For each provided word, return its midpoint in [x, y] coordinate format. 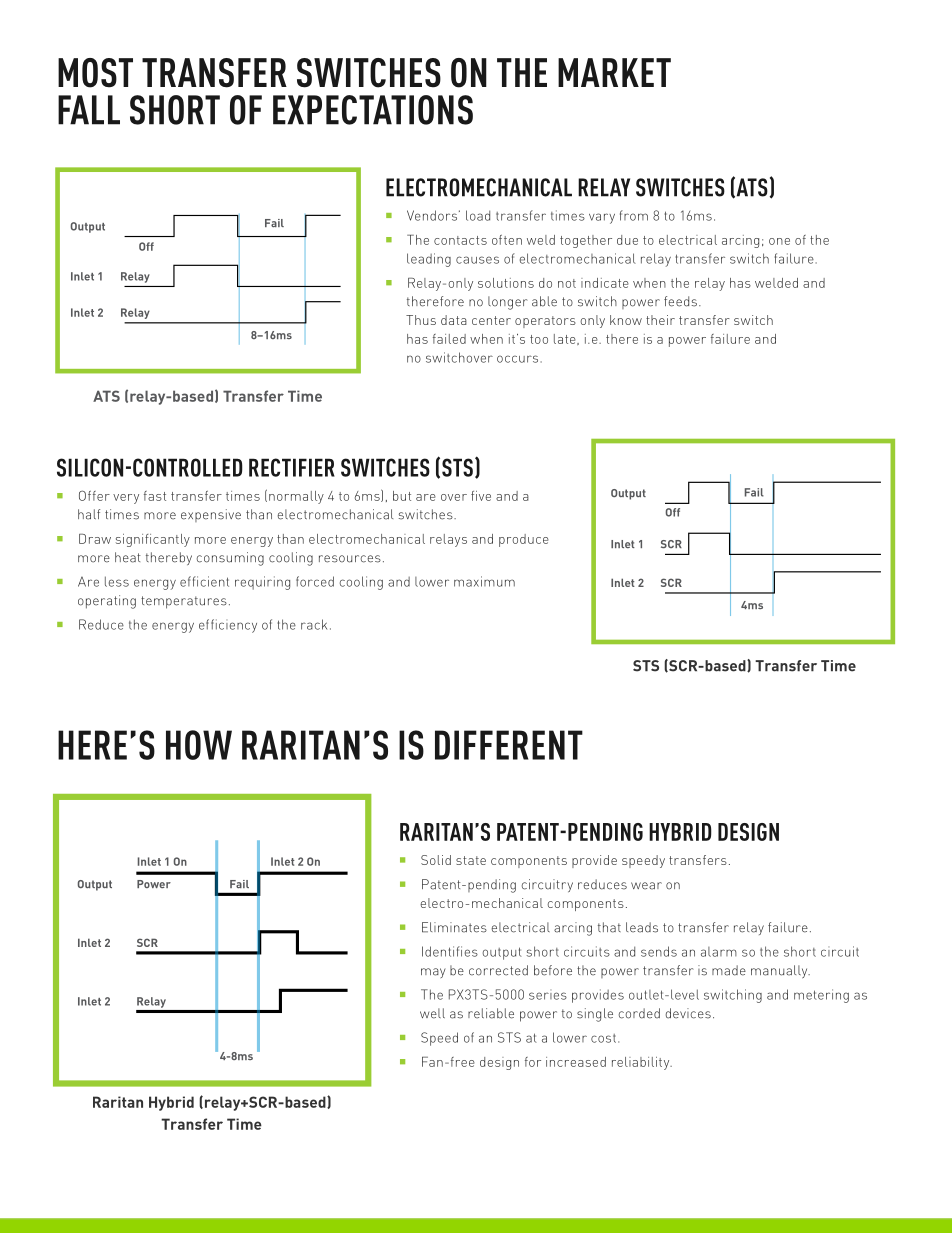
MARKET [614, 72]
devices [688, 1013]
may [433, 973]
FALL [89, 110]
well [432, 1013]
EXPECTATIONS [373, 110]
